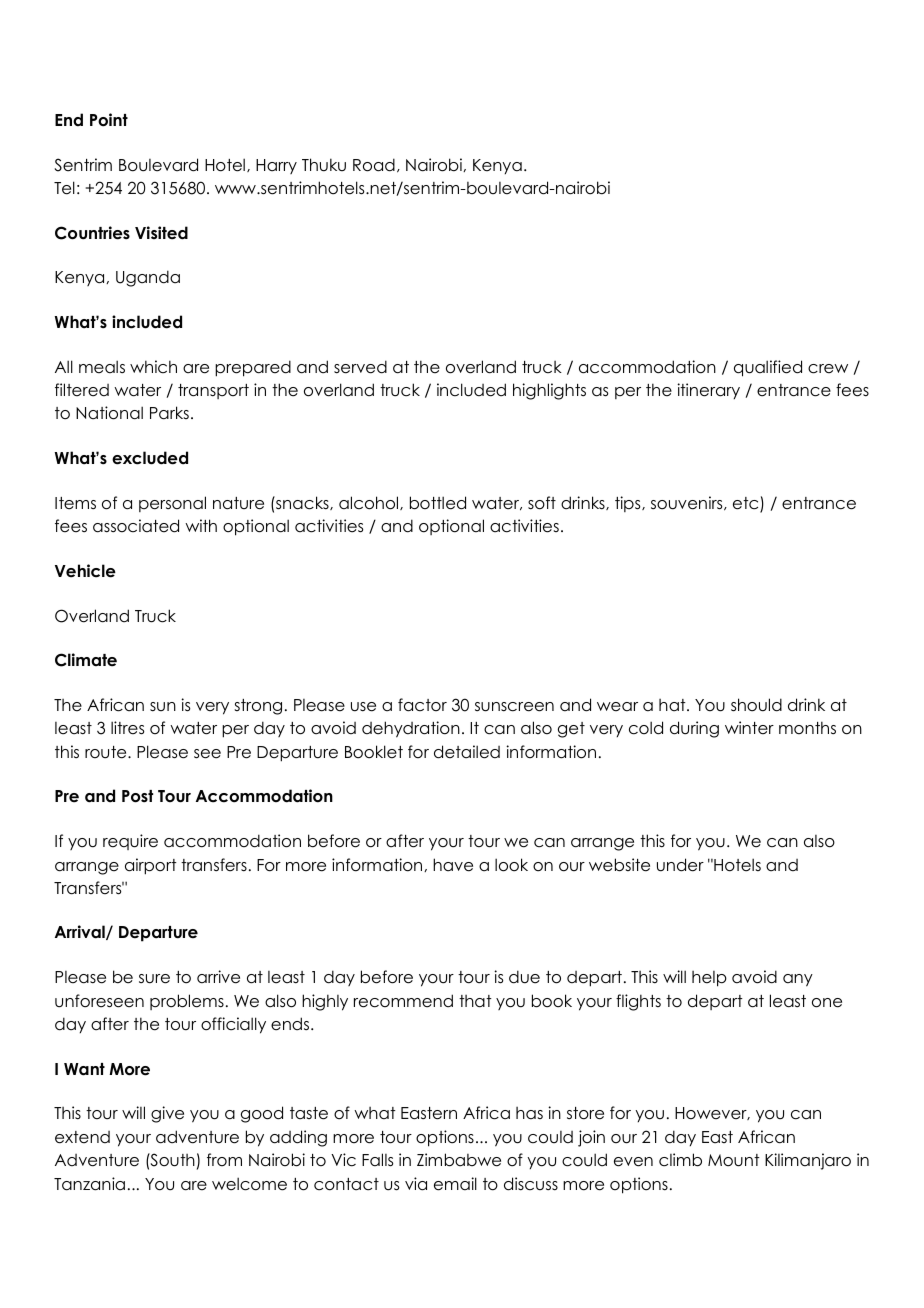  Describe the element at coordinates (169, 413) in the screenshot. I see `Parks` at that location.
